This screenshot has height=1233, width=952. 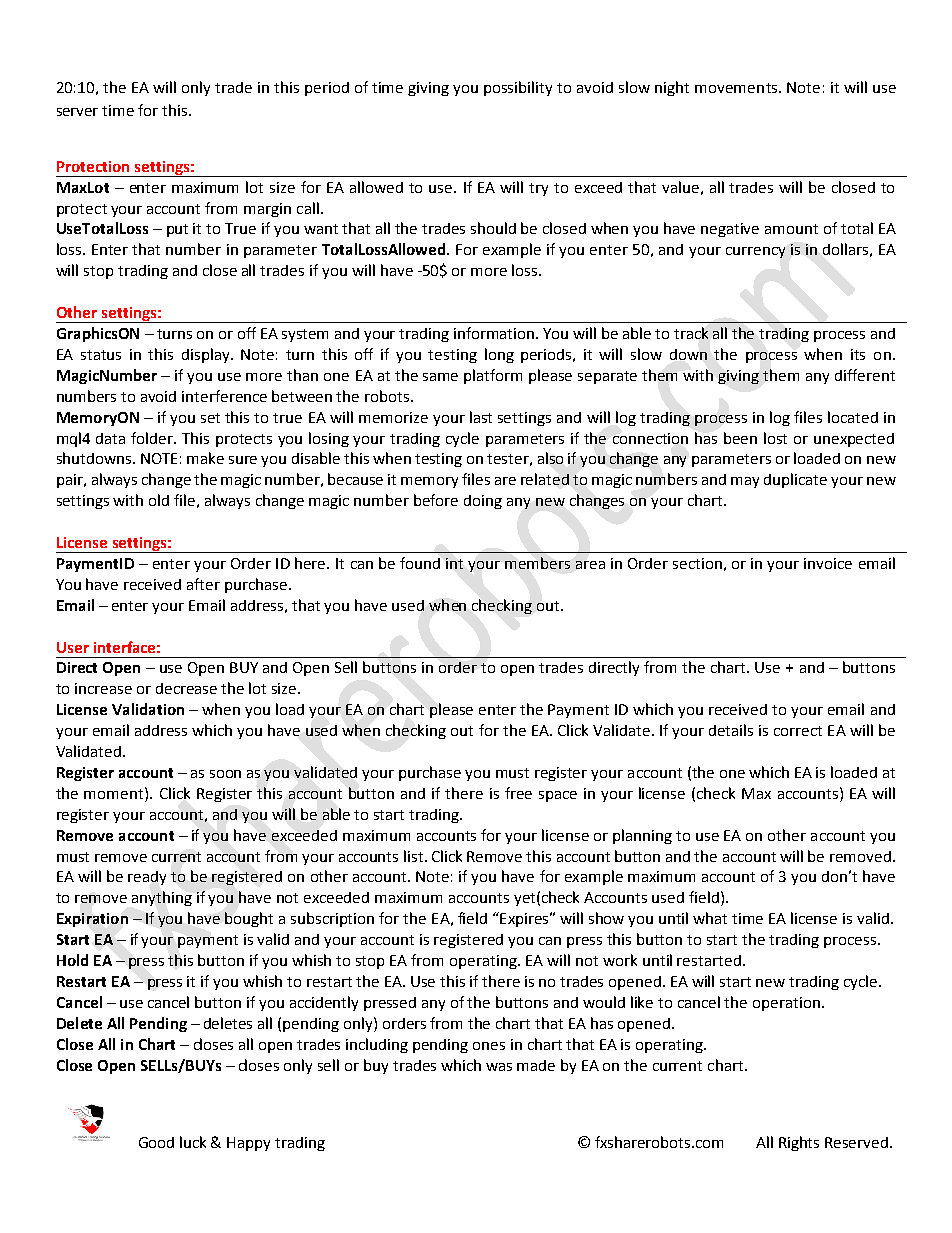 I want to click on server, so click(x=77, y=112).
